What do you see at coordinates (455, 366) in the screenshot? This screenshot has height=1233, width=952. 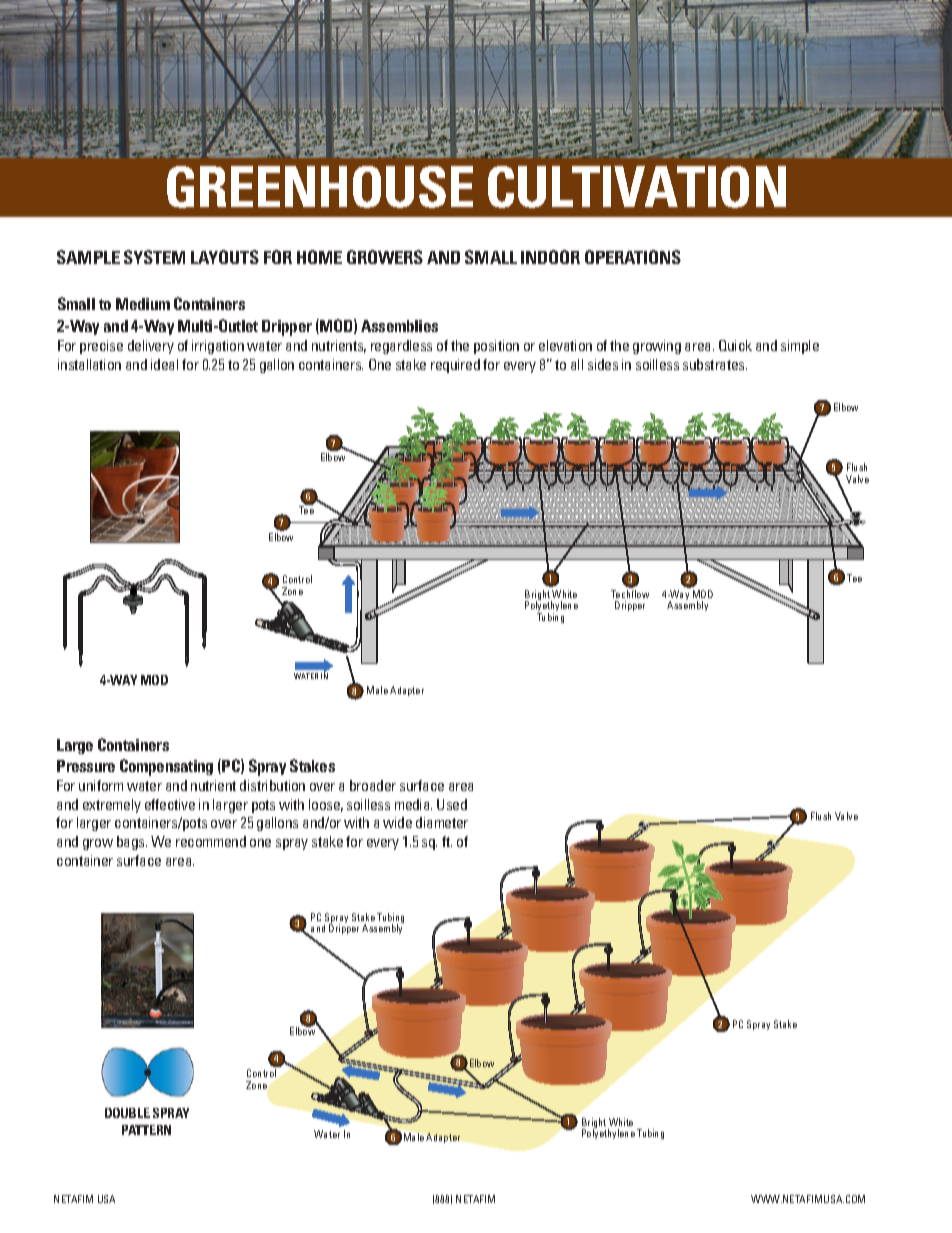 I see `required` at bounding box center [455, 366].
